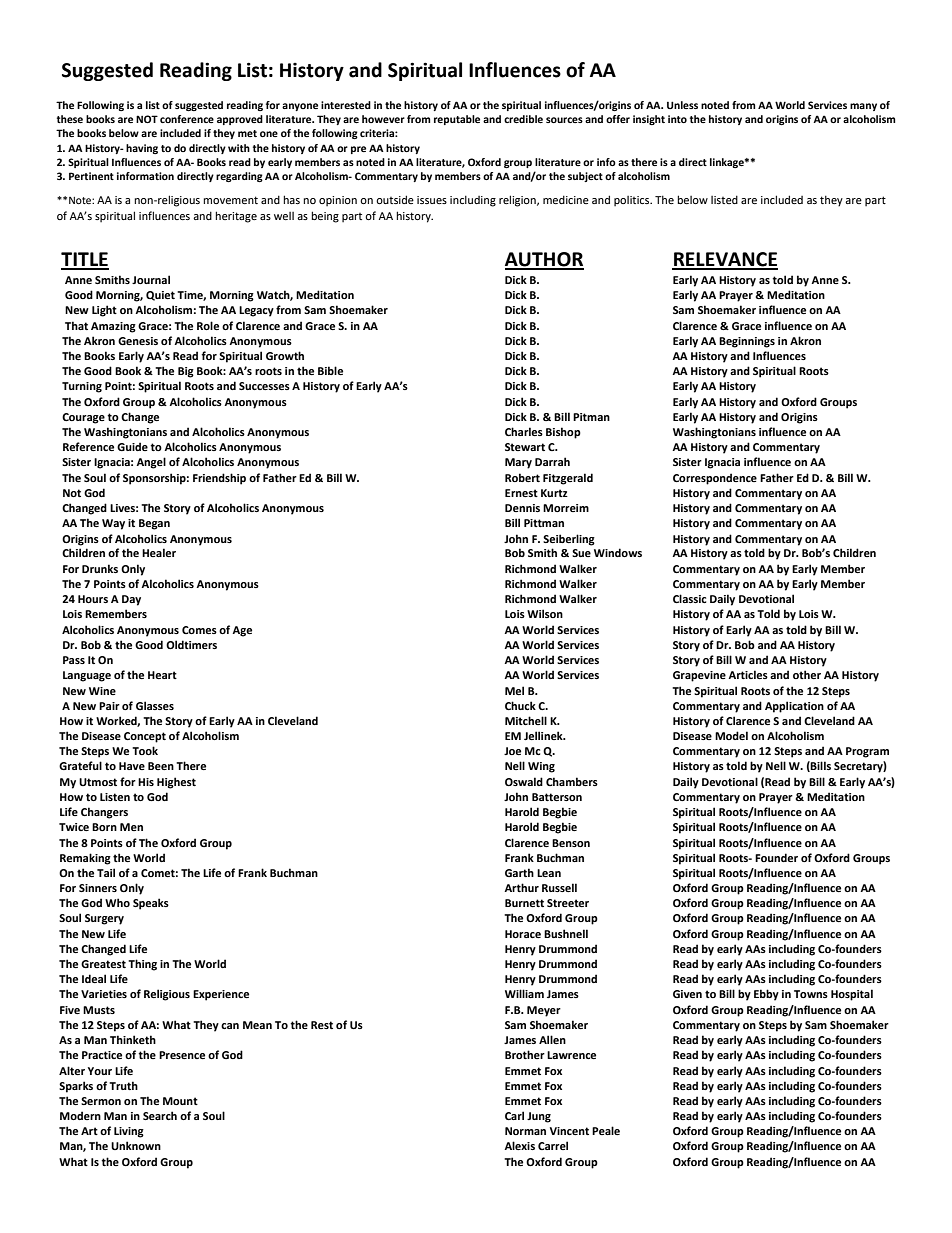 The height and width of the page is (1233, 952). What do you see at coordinates (677, 119) in the page?
I see `into` at bounding box center [677, 119].
